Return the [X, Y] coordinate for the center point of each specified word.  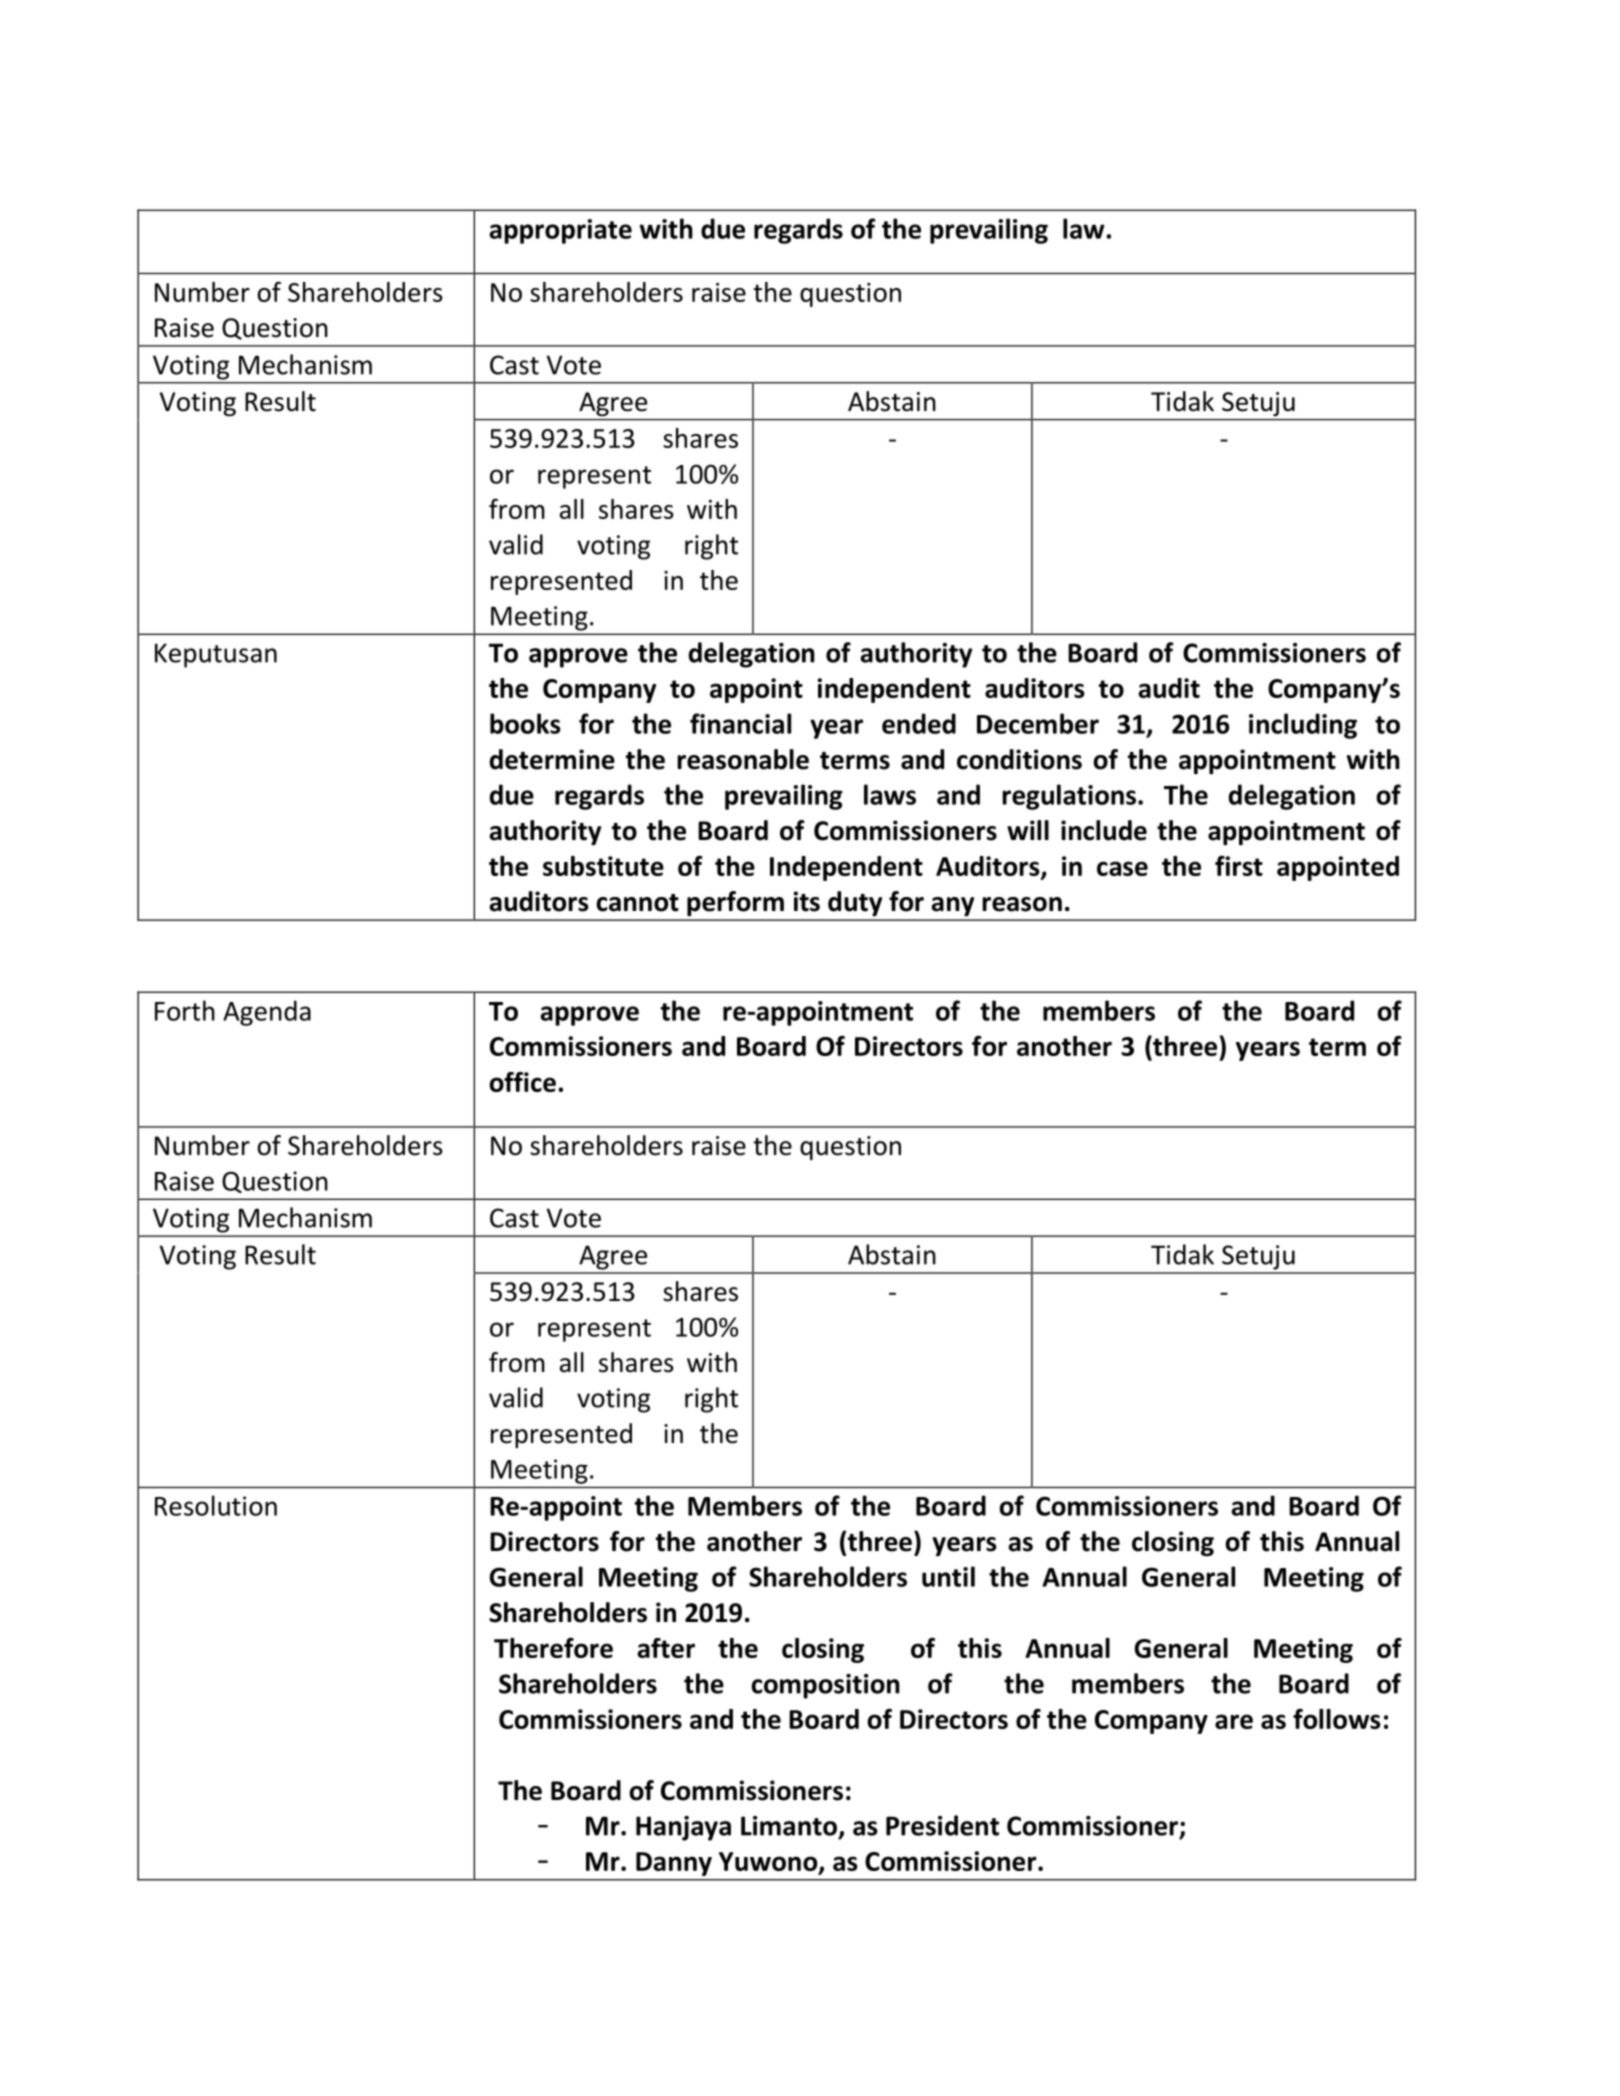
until [948, 1576]
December [1038, 723]
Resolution [216, 1505]
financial [740, 723]
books [525, 723]
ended [919, 723]
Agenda [267, 1013]
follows [1337, 1719]
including [1303, 726]
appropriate [560, 231]
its [807, 901]
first [1239, 866]
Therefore [553, 1648]
